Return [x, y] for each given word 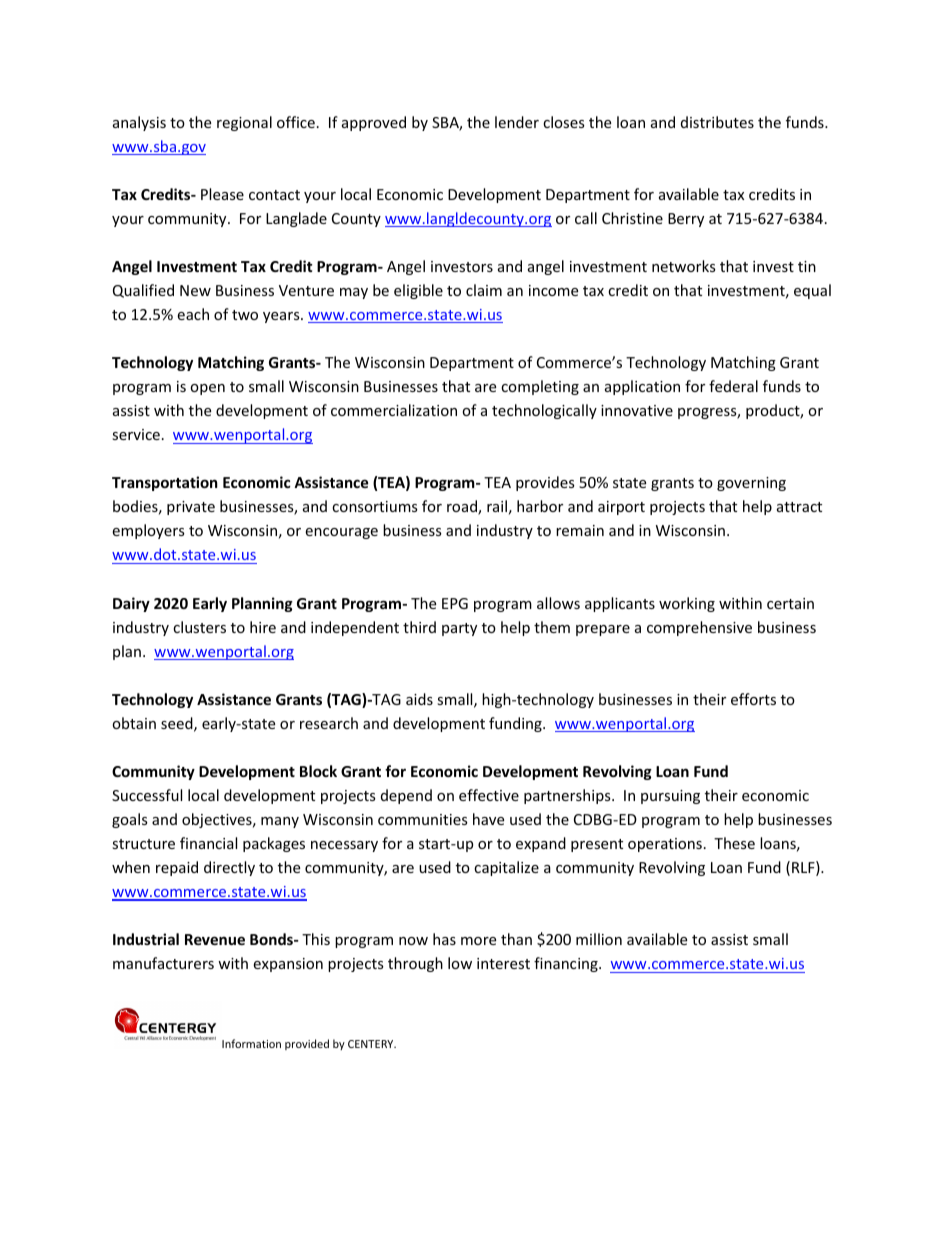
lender [517, 122]
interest [503, 963]
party [459, 629]
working [687, 604]
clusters [199, 627]
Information [251, 1043]
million [599, 939]
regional [244, 123]
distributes [717, 122]
